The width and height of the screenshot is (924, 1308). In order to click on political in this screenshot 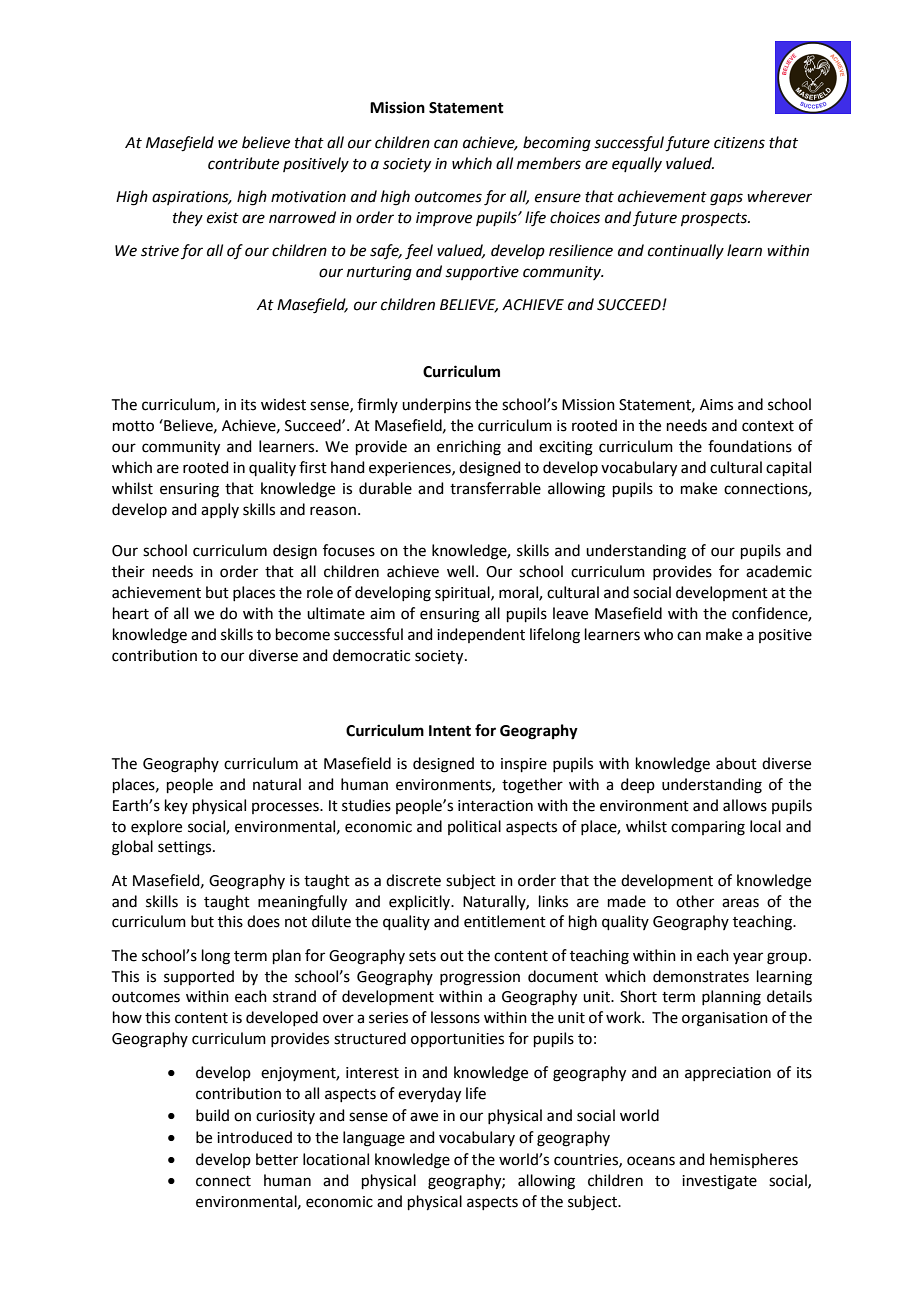, I will do `click(474, 827)`.
